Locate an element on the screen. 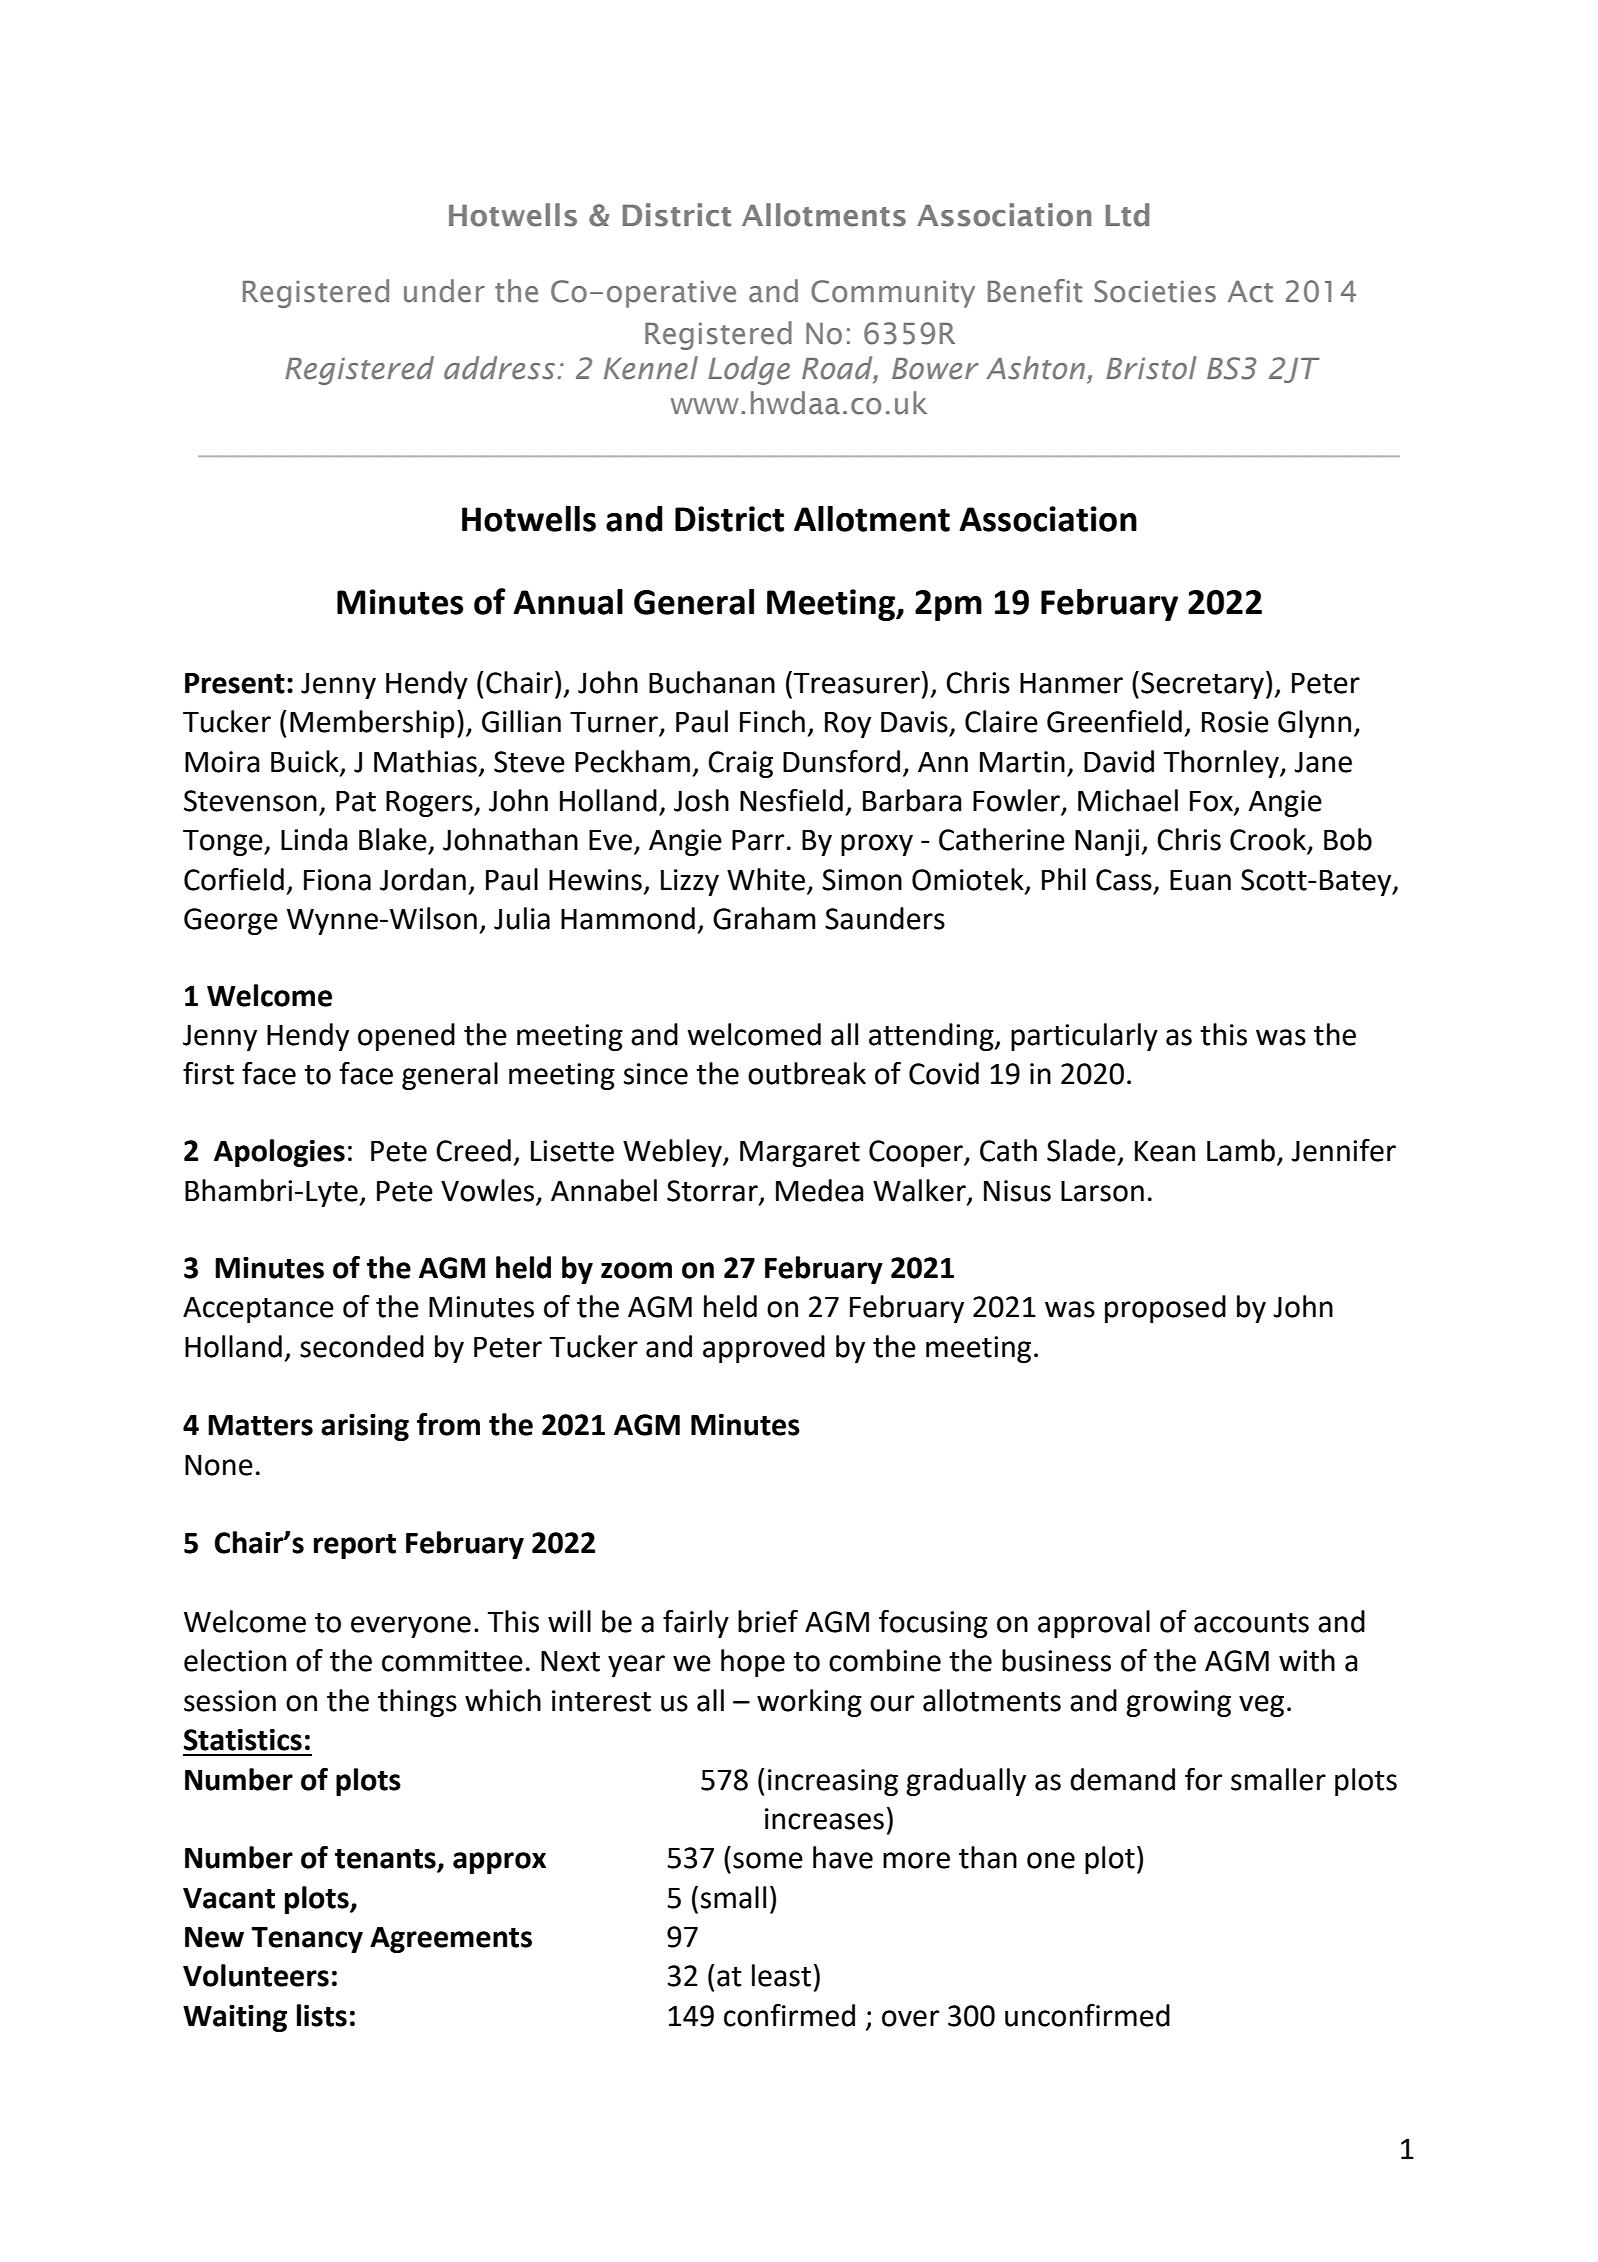 The height and width of the screenshot is (2262, 1598). Act is located at coordinates (1250, 292).
